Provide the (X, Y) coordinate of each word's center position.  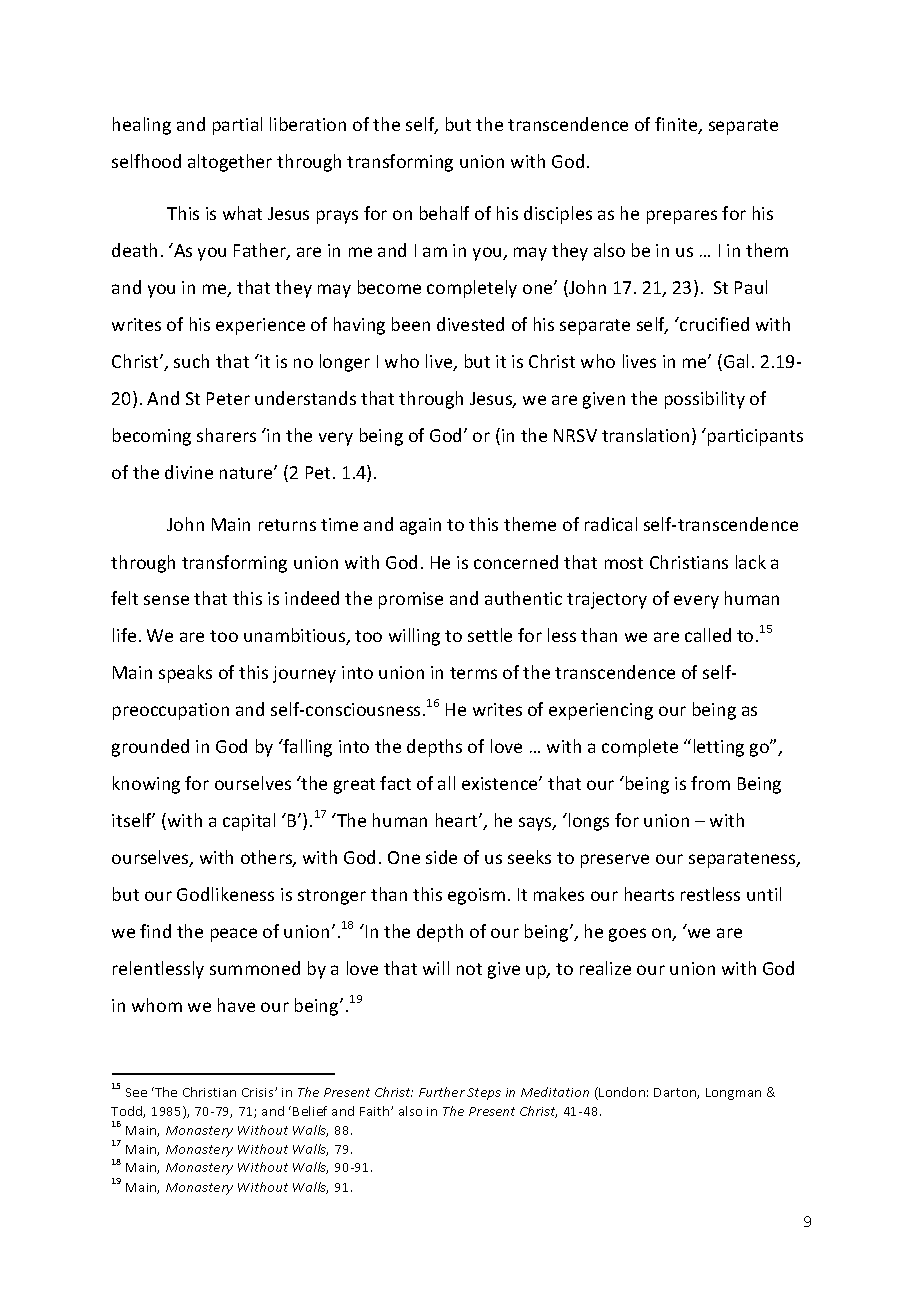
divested (470, 324)
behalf (444, 213)
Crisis (259, 1092)
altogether (230, 163)
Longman (733, 1094)
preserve (615, 861)
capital (249, 822)
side (441, 857)
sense (166, 600)
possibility (705, 400)
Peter (228, 398)
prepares (682, 217)
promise (411, 600)
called (708, 635)
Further (442, 1092)
